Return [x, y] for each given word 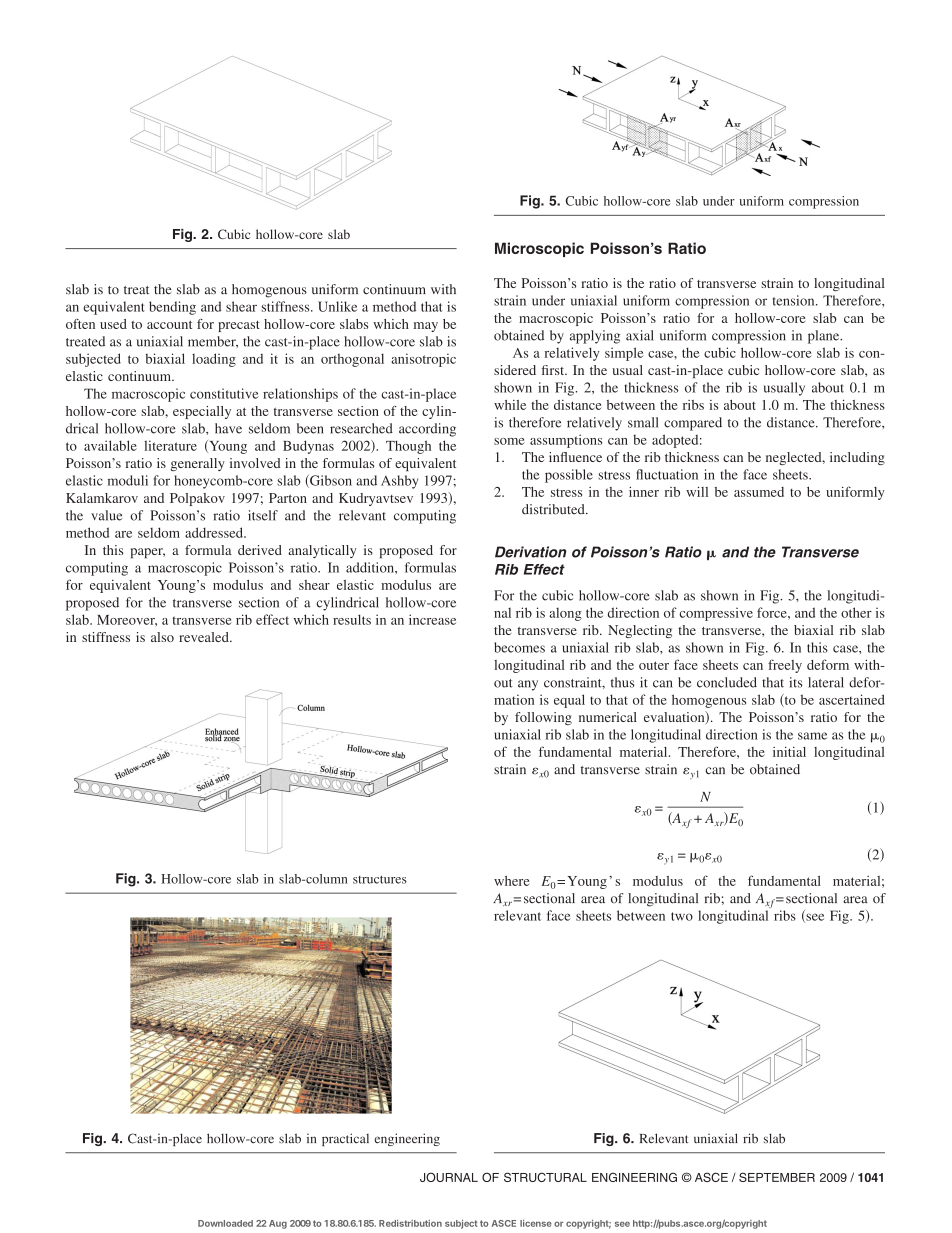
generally [197, 464]
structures [380, 879]
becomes [519, 647]
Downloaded [225, 1223]
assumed [759, 492]
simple [624, 354]
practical [345, 1139]
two [682, 916]
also [162, 637]
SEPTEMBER [777, 1177]
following [543, 718]
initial [789, 751]
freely [785, 666]
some [509, 441]
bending [172, 308]
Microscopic [539, 249]
